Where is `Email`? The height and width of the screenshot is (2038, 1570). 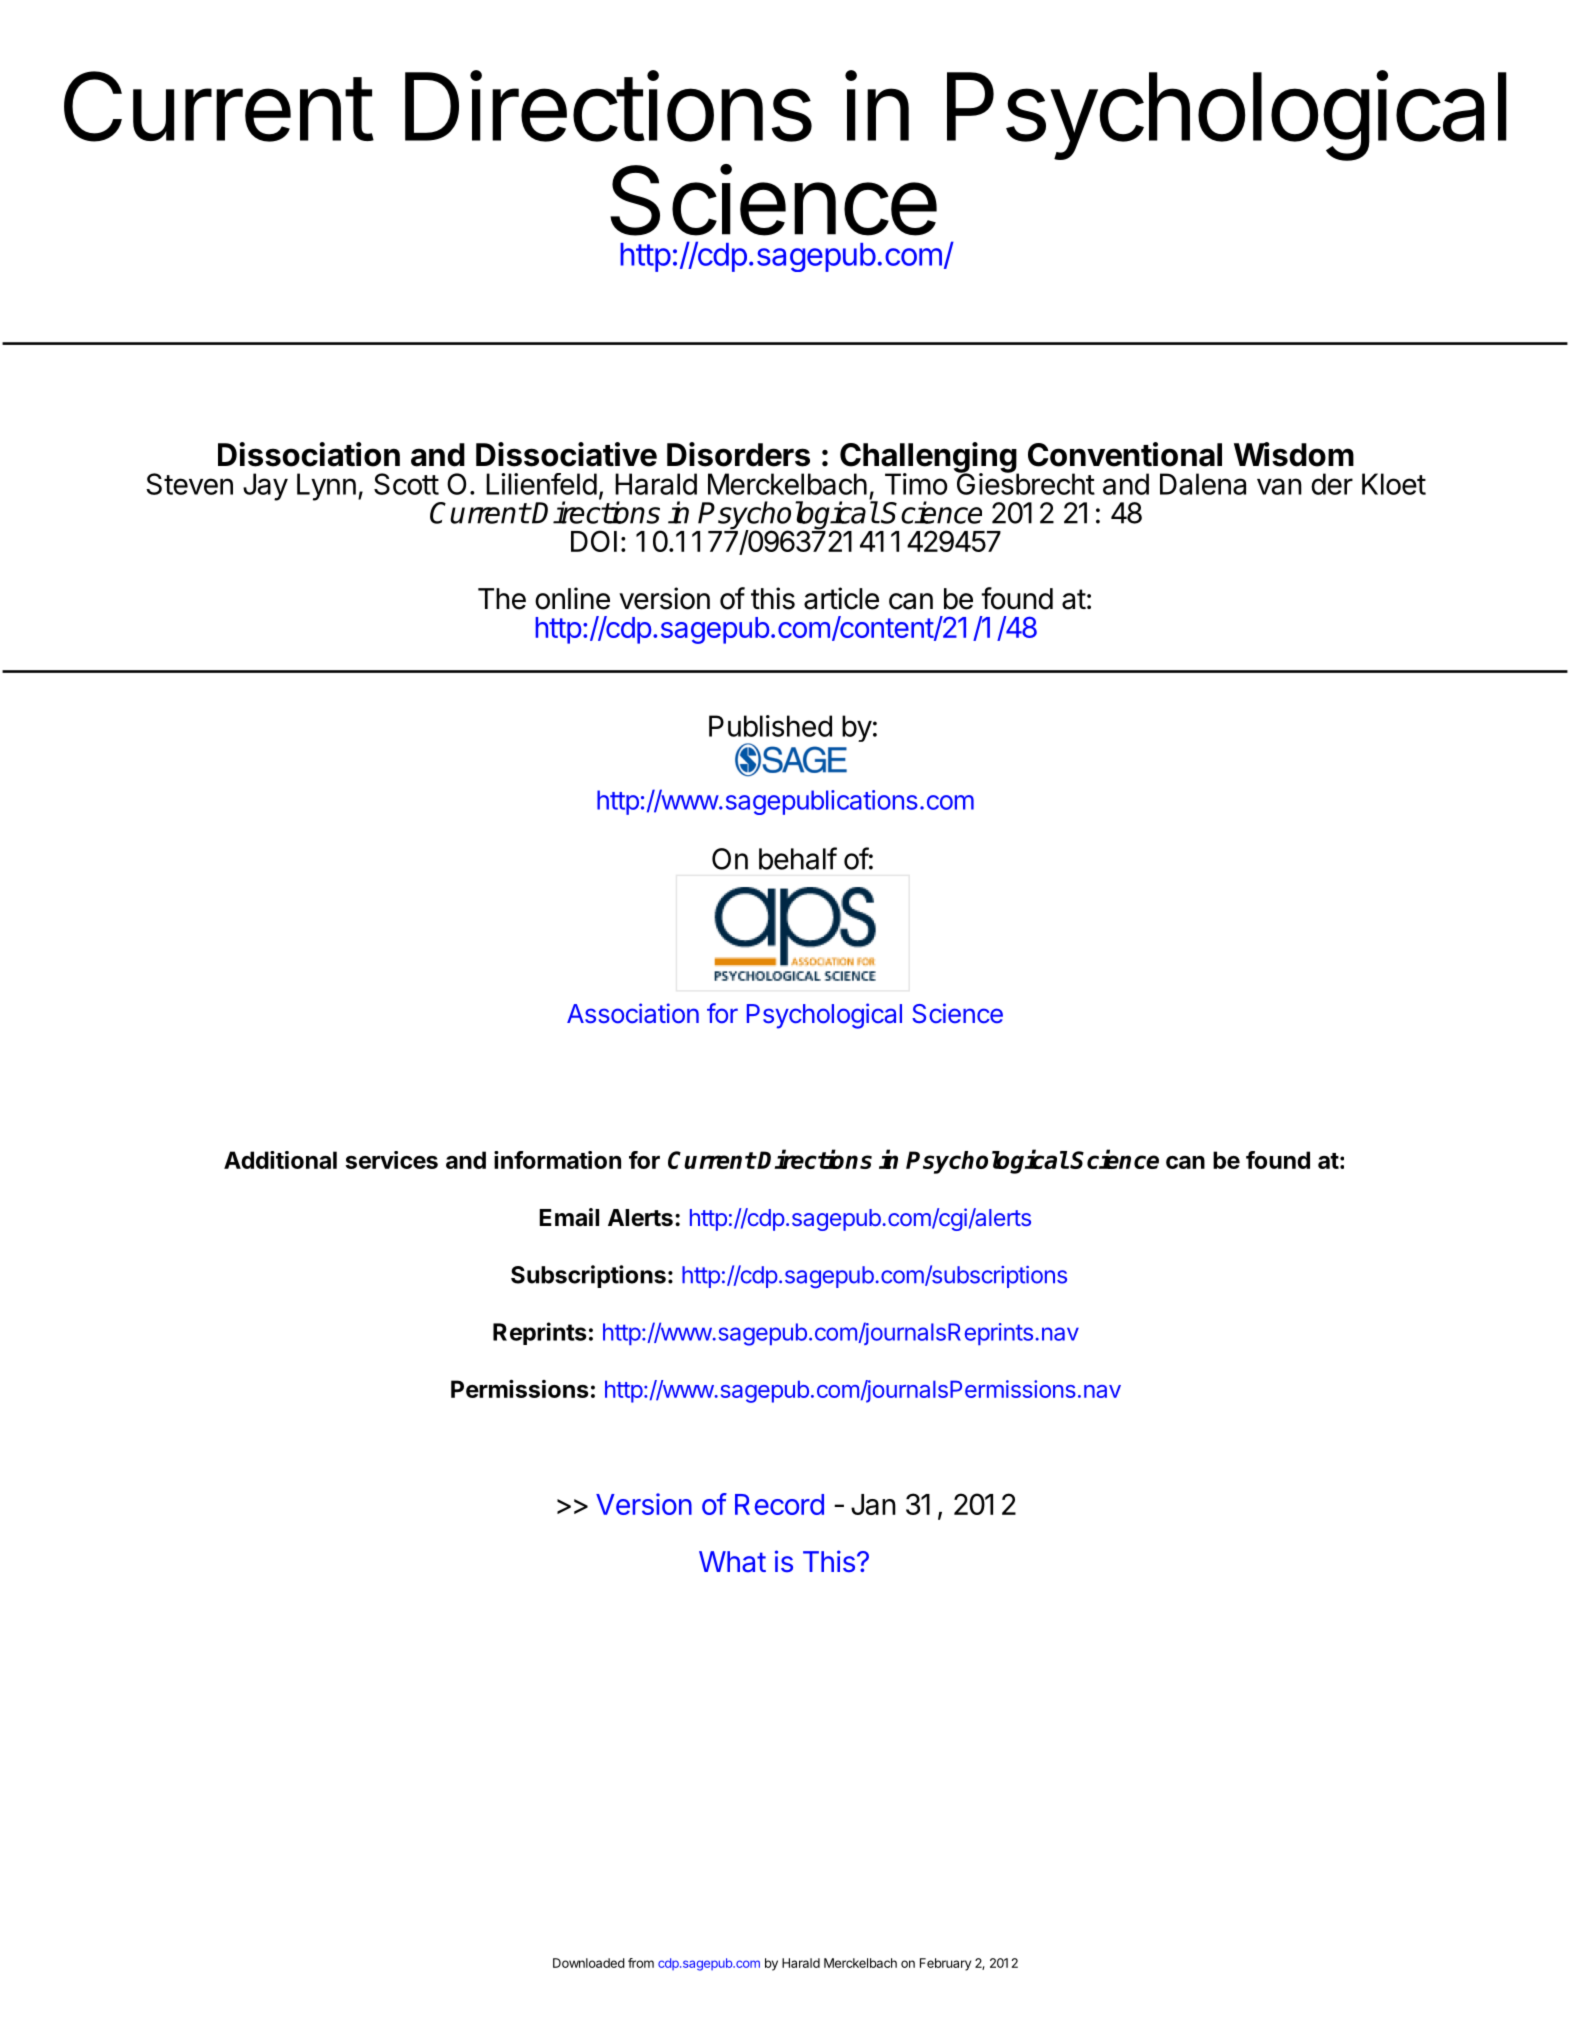 Email is located at coordinates (569, 1217).
